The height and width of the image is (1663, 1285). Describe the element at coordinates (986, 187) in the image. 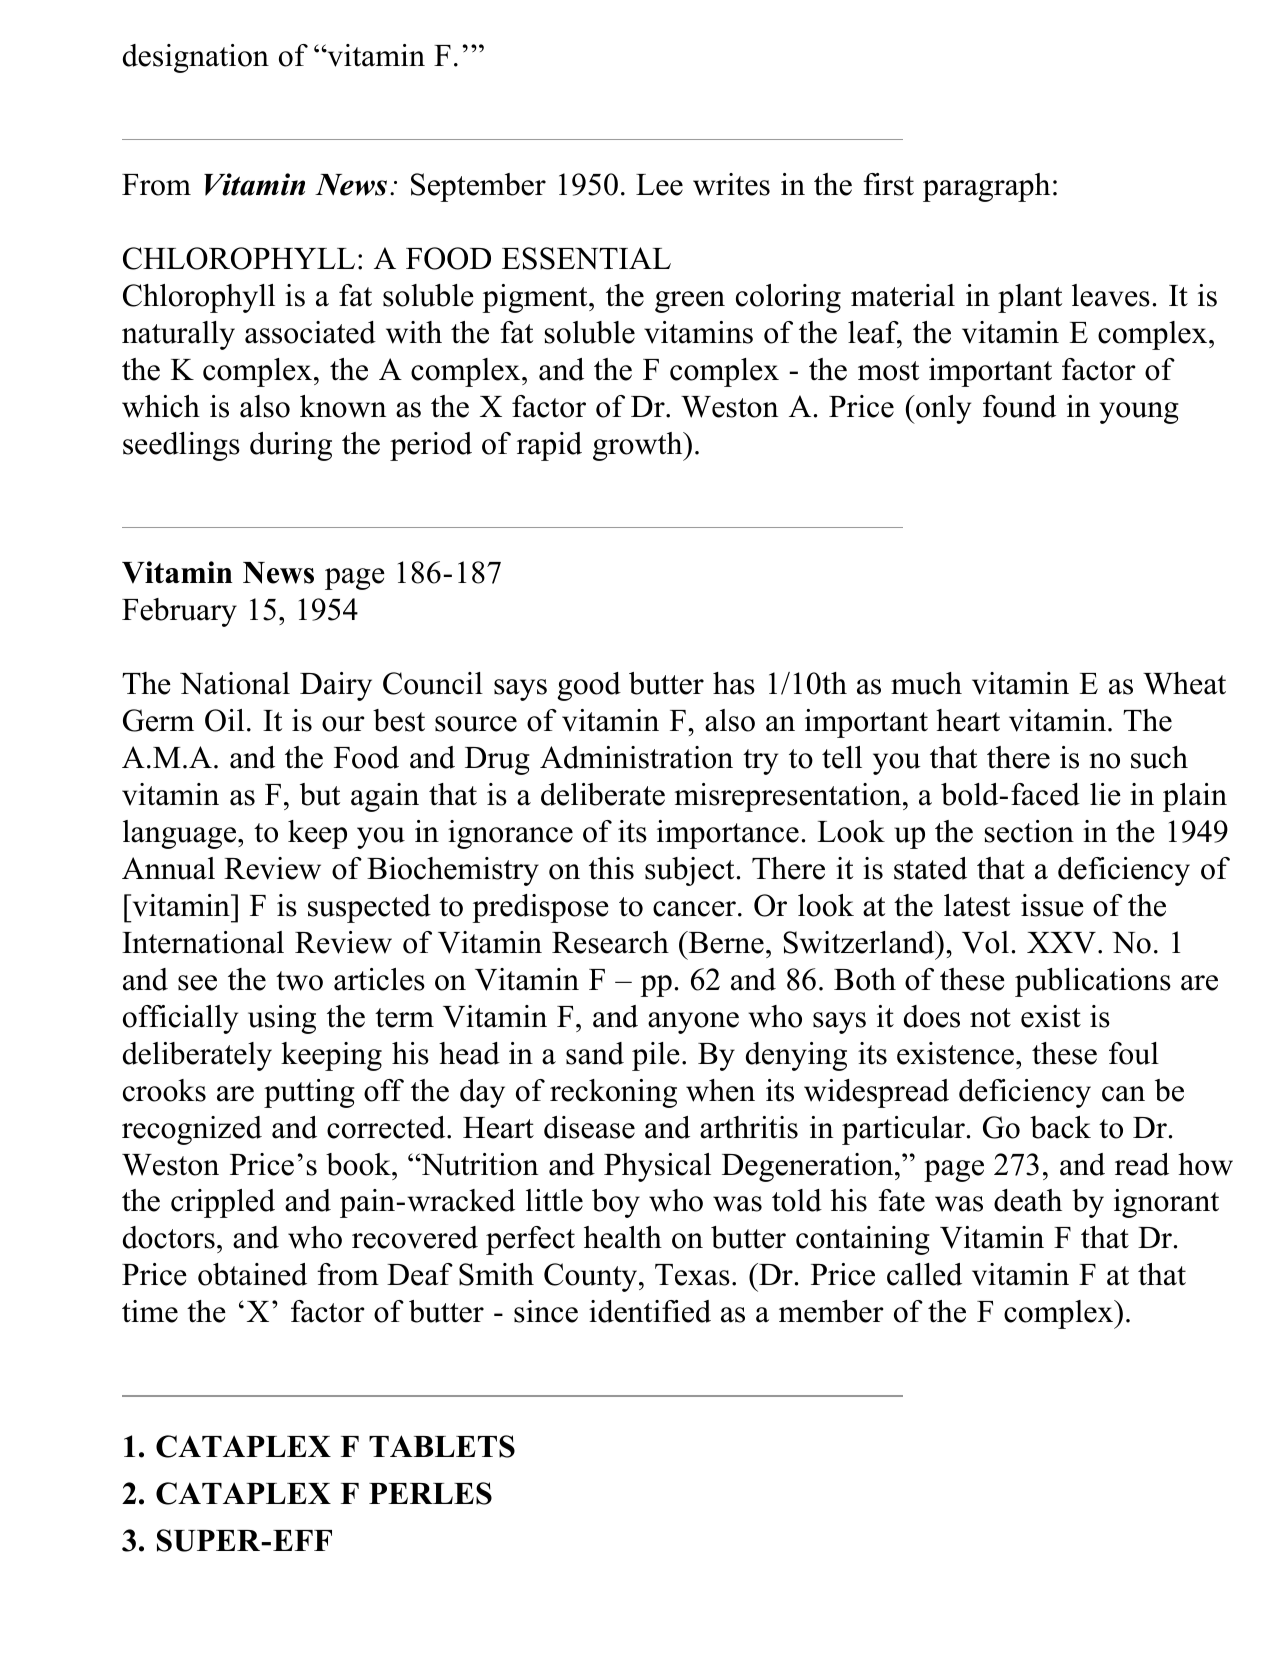

I see `paragraph` at that location.
